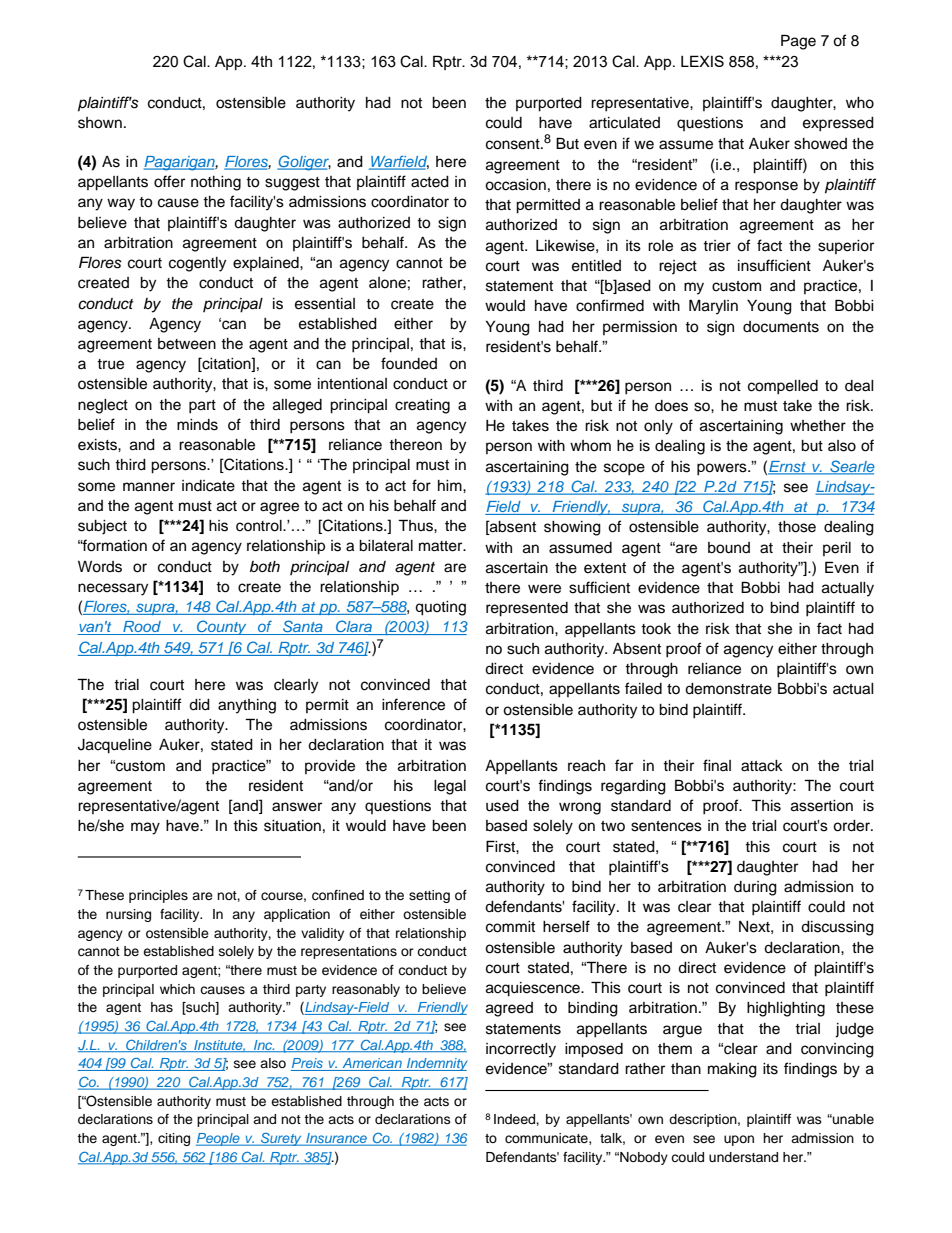 This page has height=1233, width=952. What do you see at coordinates (430, 182) in the page?
I see `acted` at bounding box center [430, 182].
